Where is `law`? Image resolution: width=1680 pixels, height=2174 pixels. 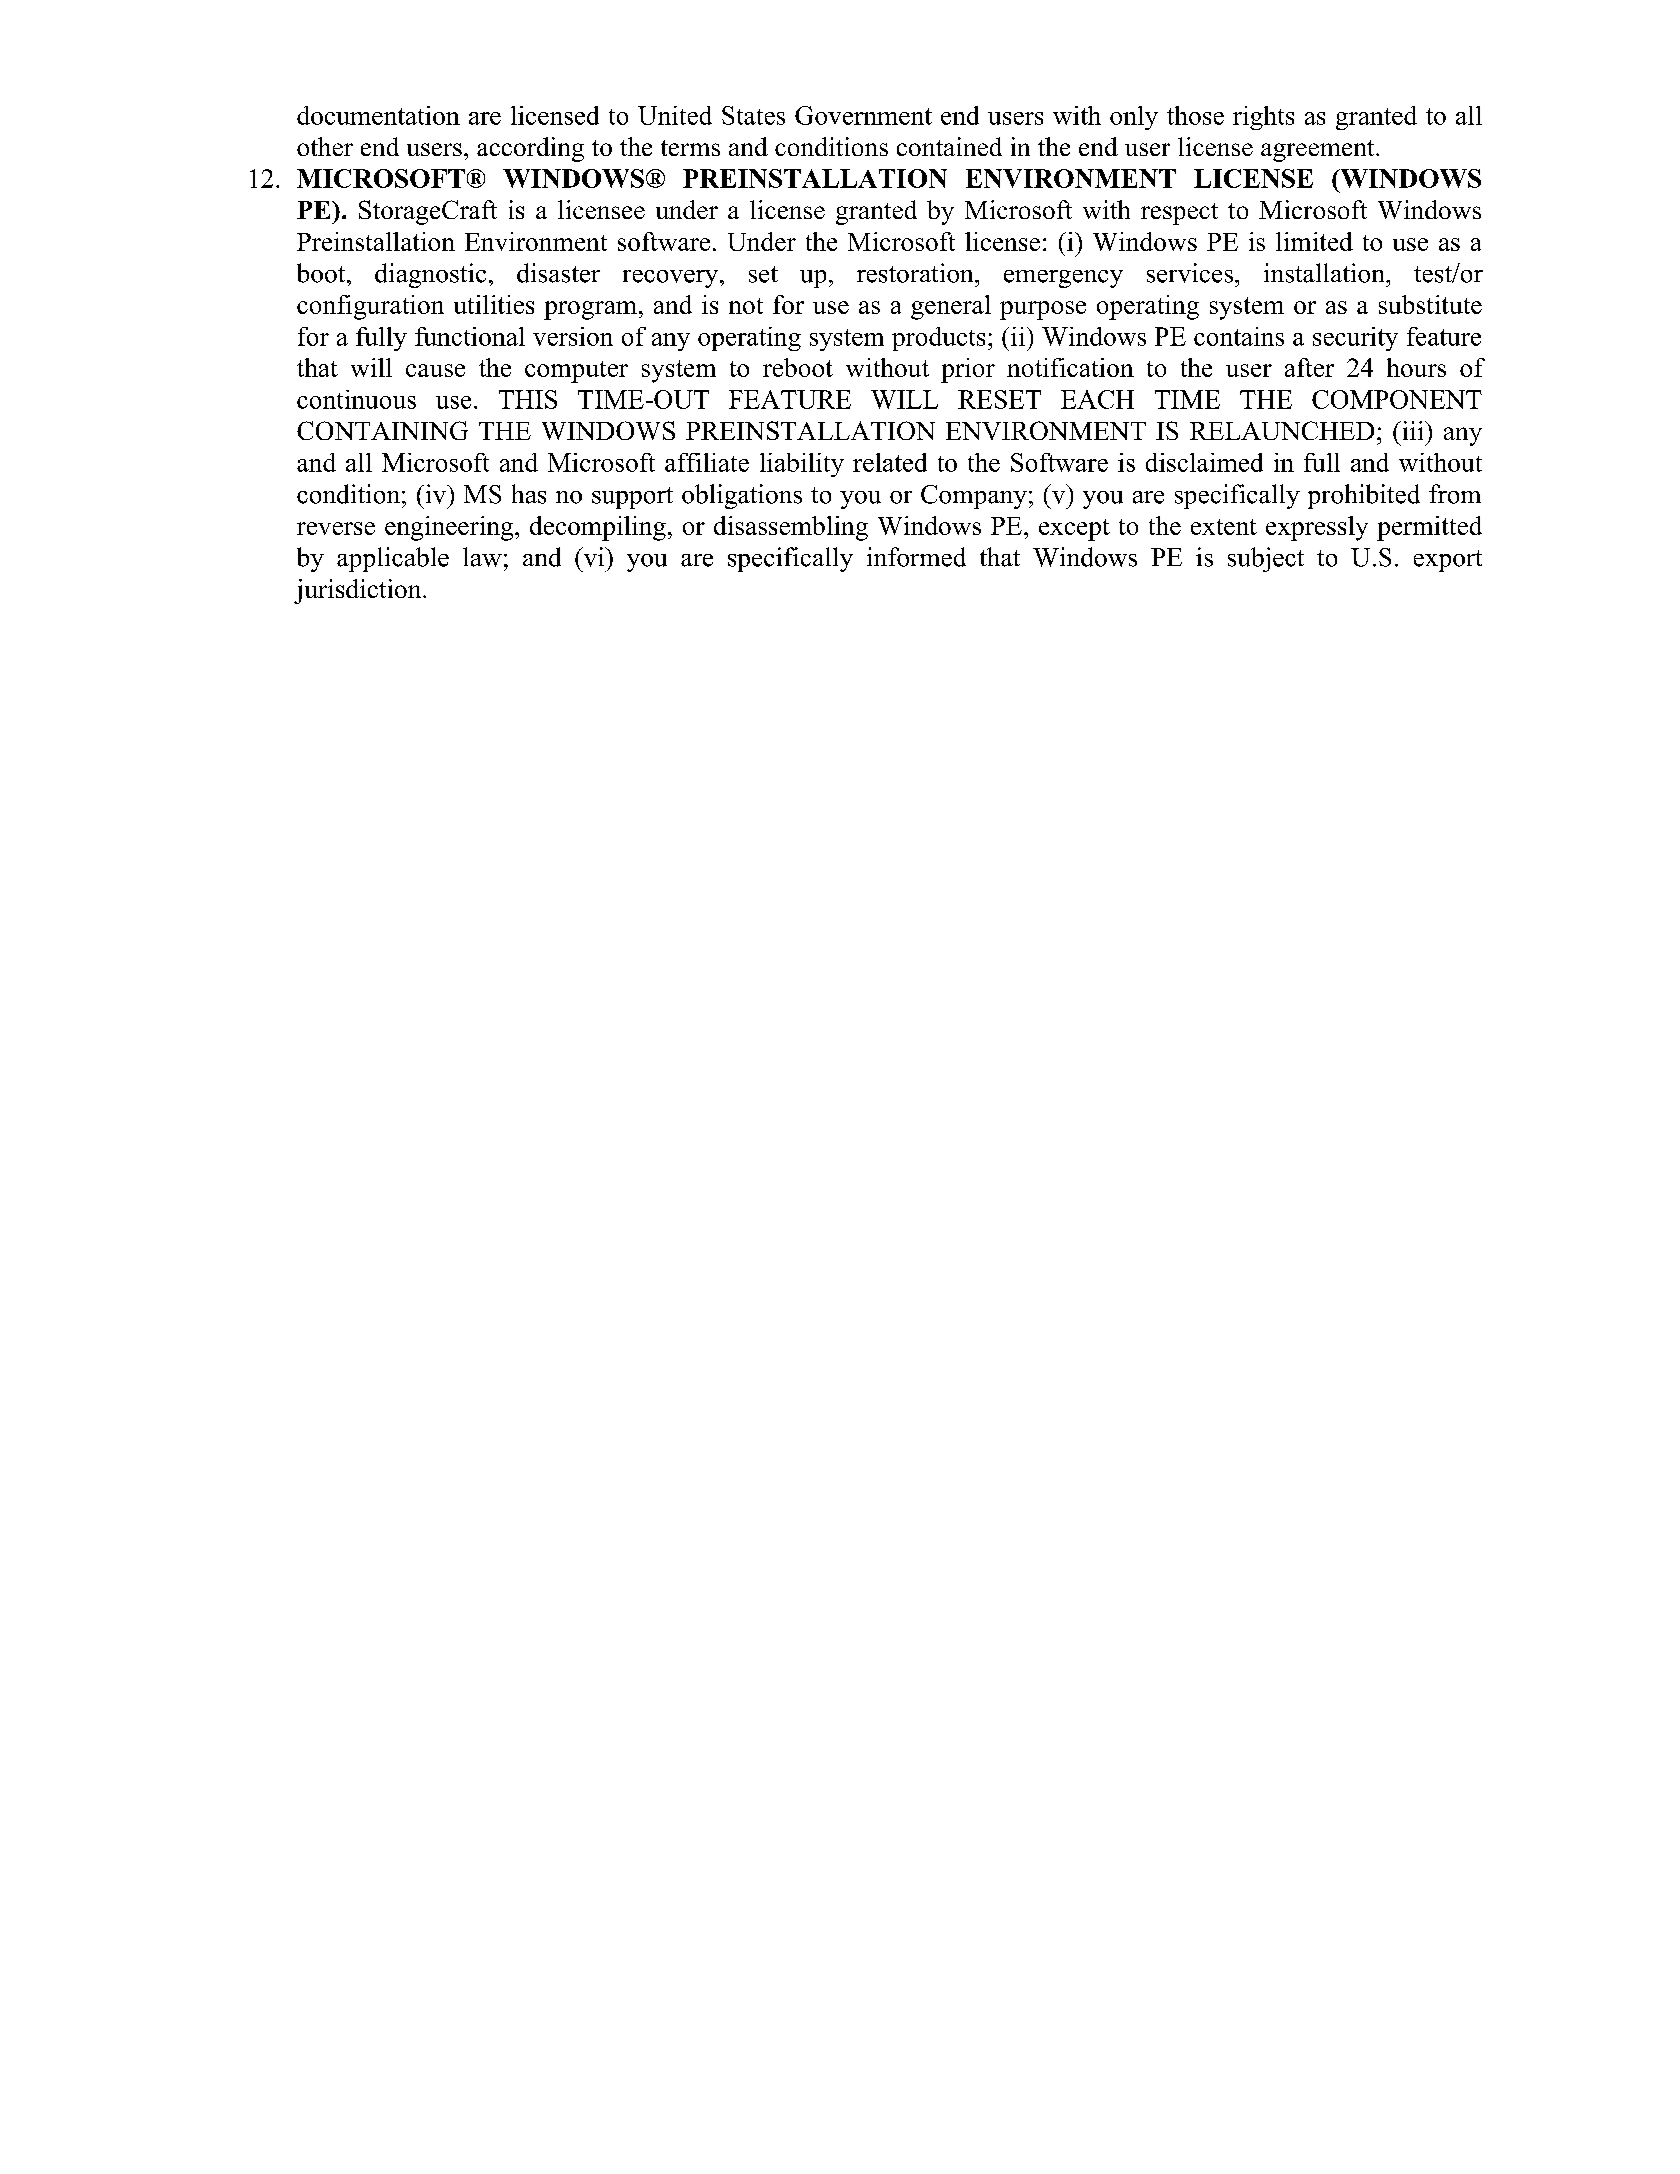 law is located at coordinates (482, 557).
